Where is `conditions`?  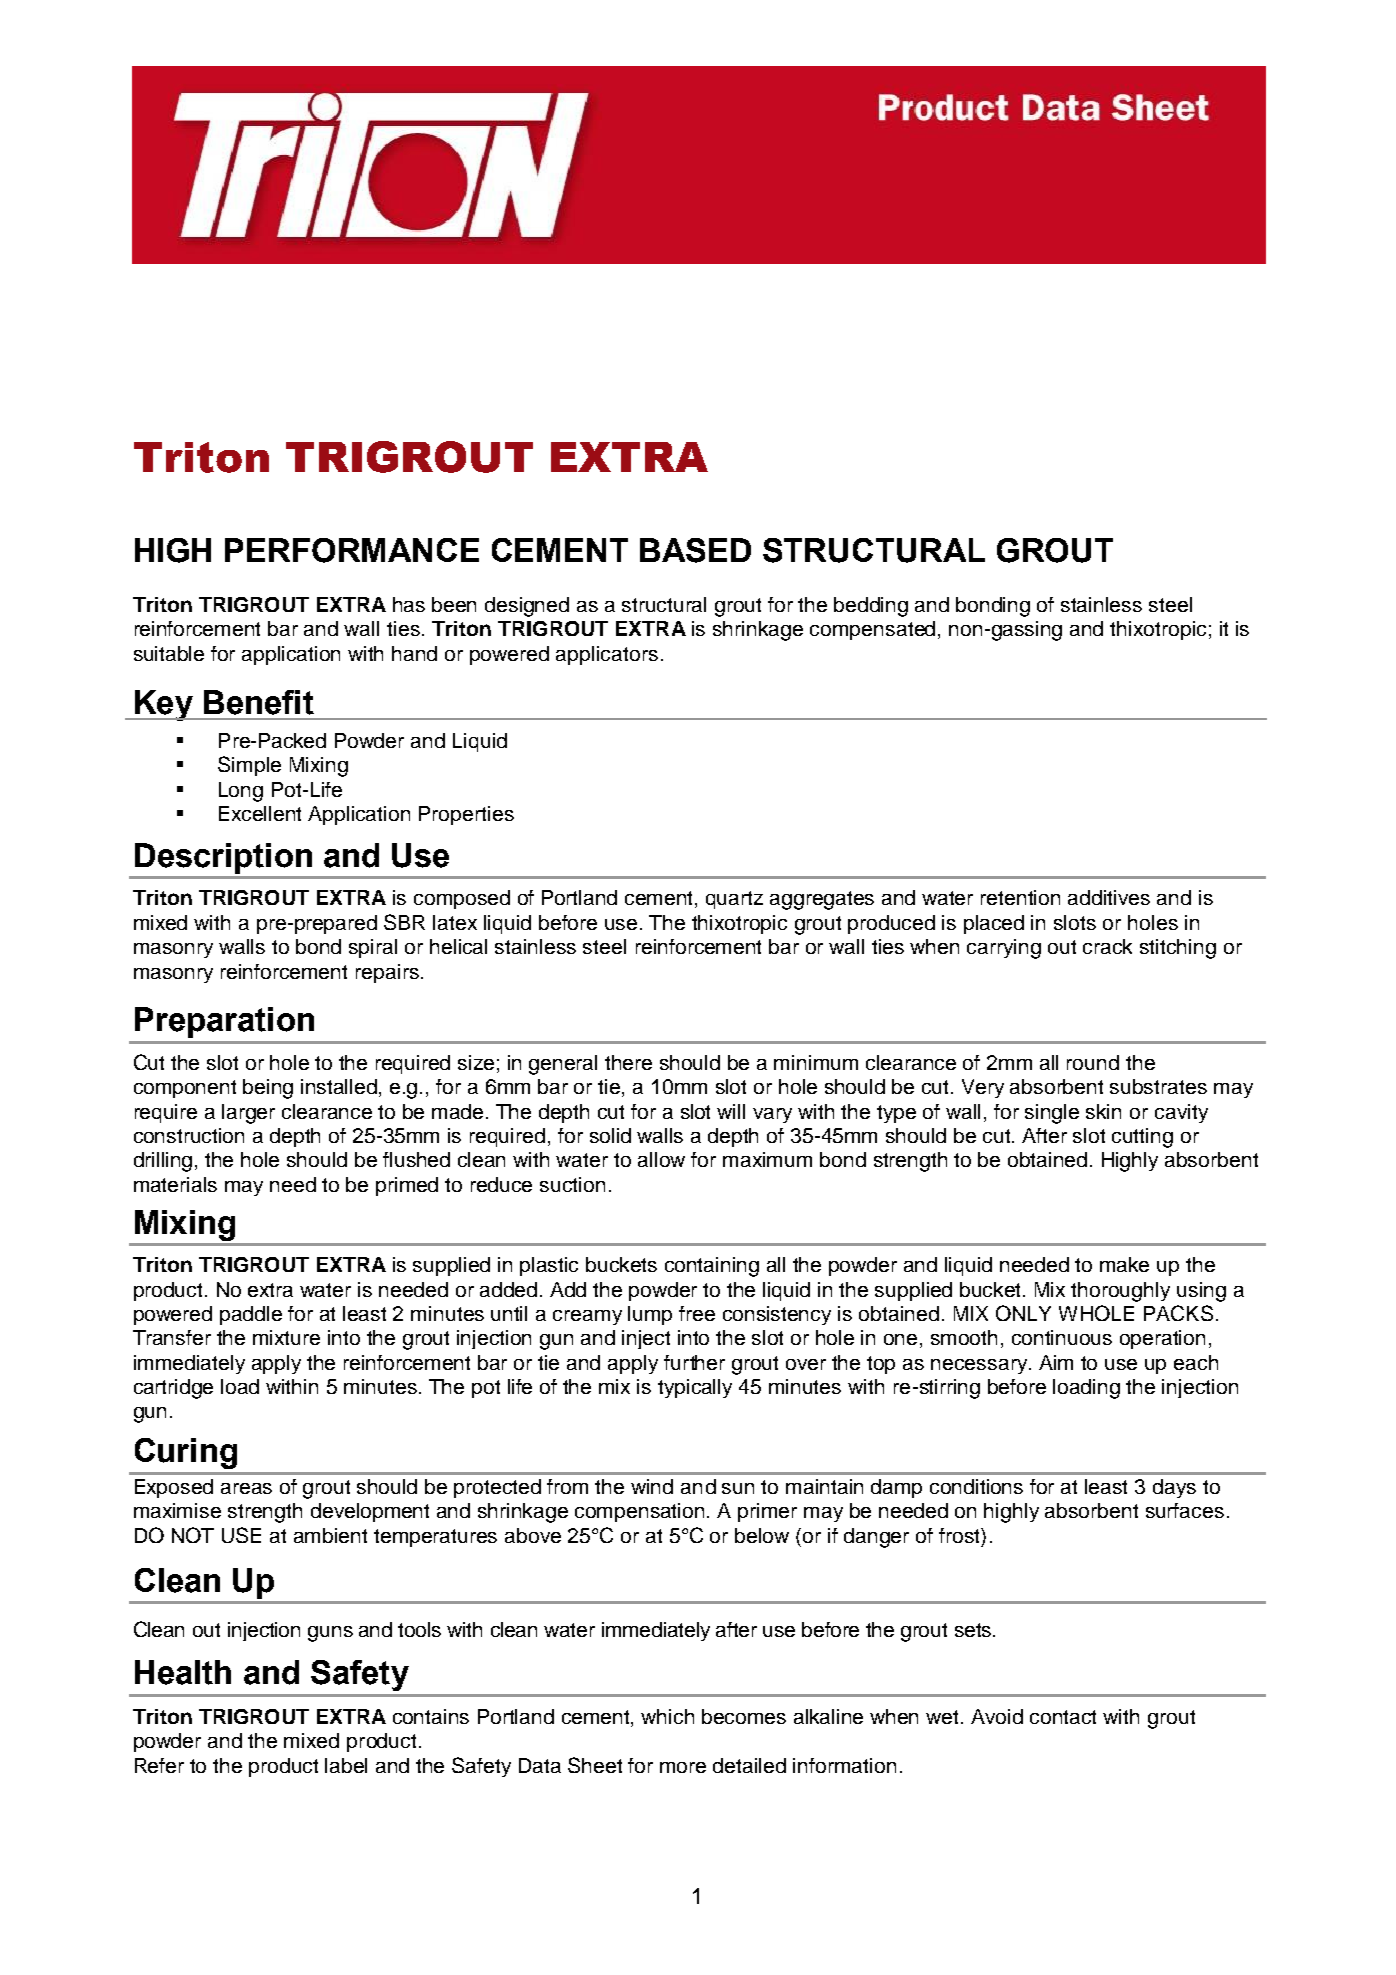 conditions is located at coordinates (976, 1486).
